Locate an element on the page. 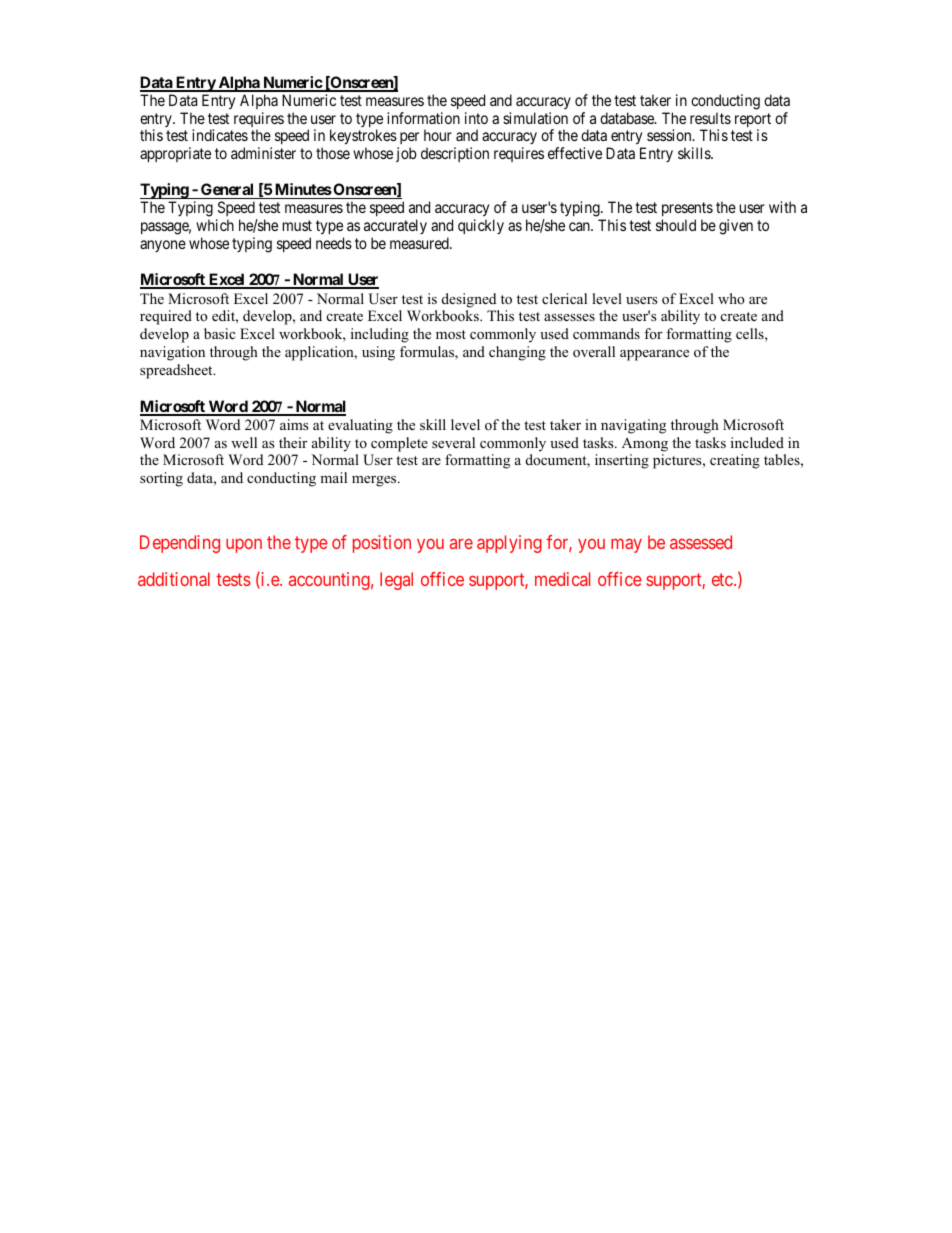 The height and width of the image is (1233, 952). upon is located at coordinates (244, 545).
